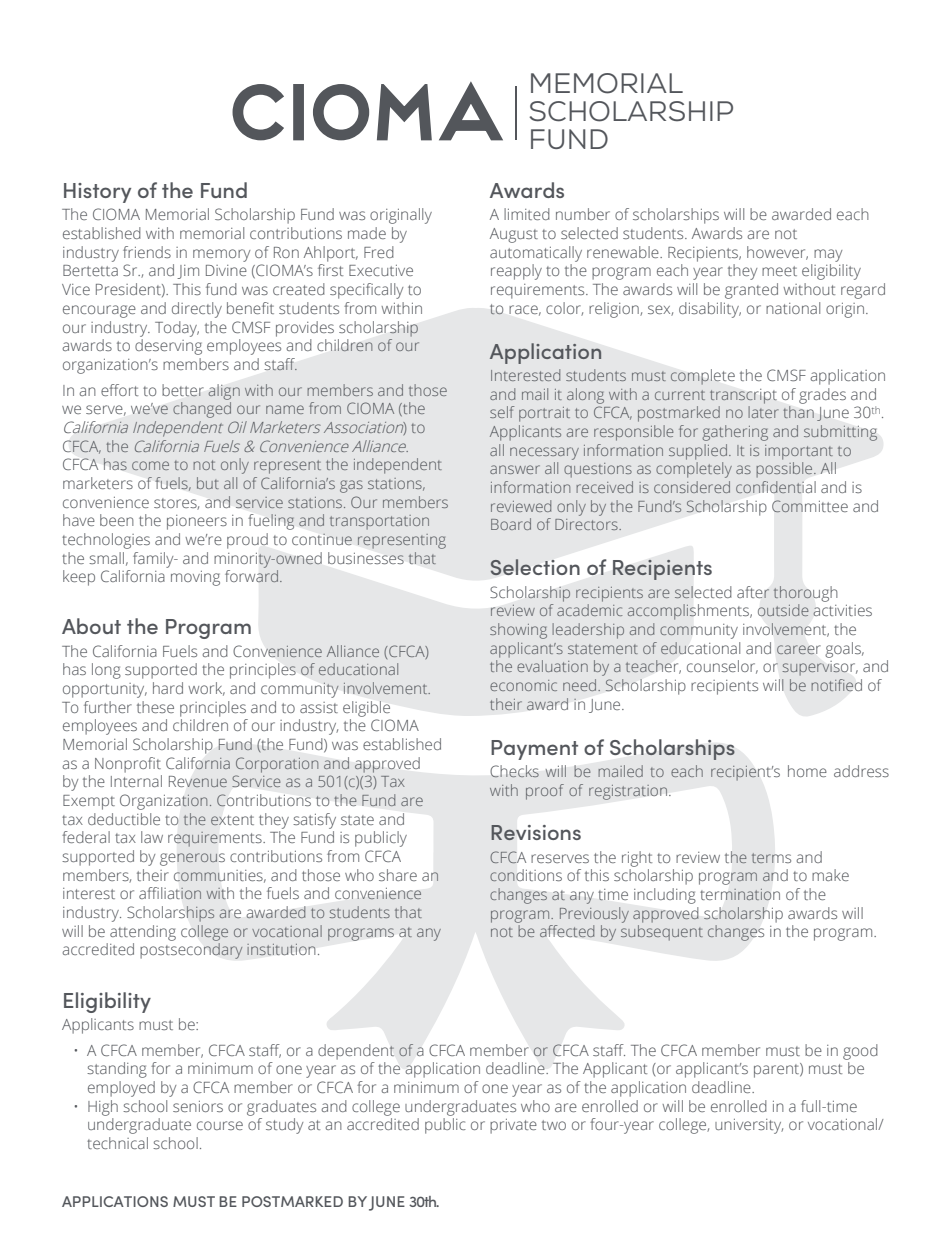 This image has height=1233, width=952. I want to click on friends, so click(147, 252).
